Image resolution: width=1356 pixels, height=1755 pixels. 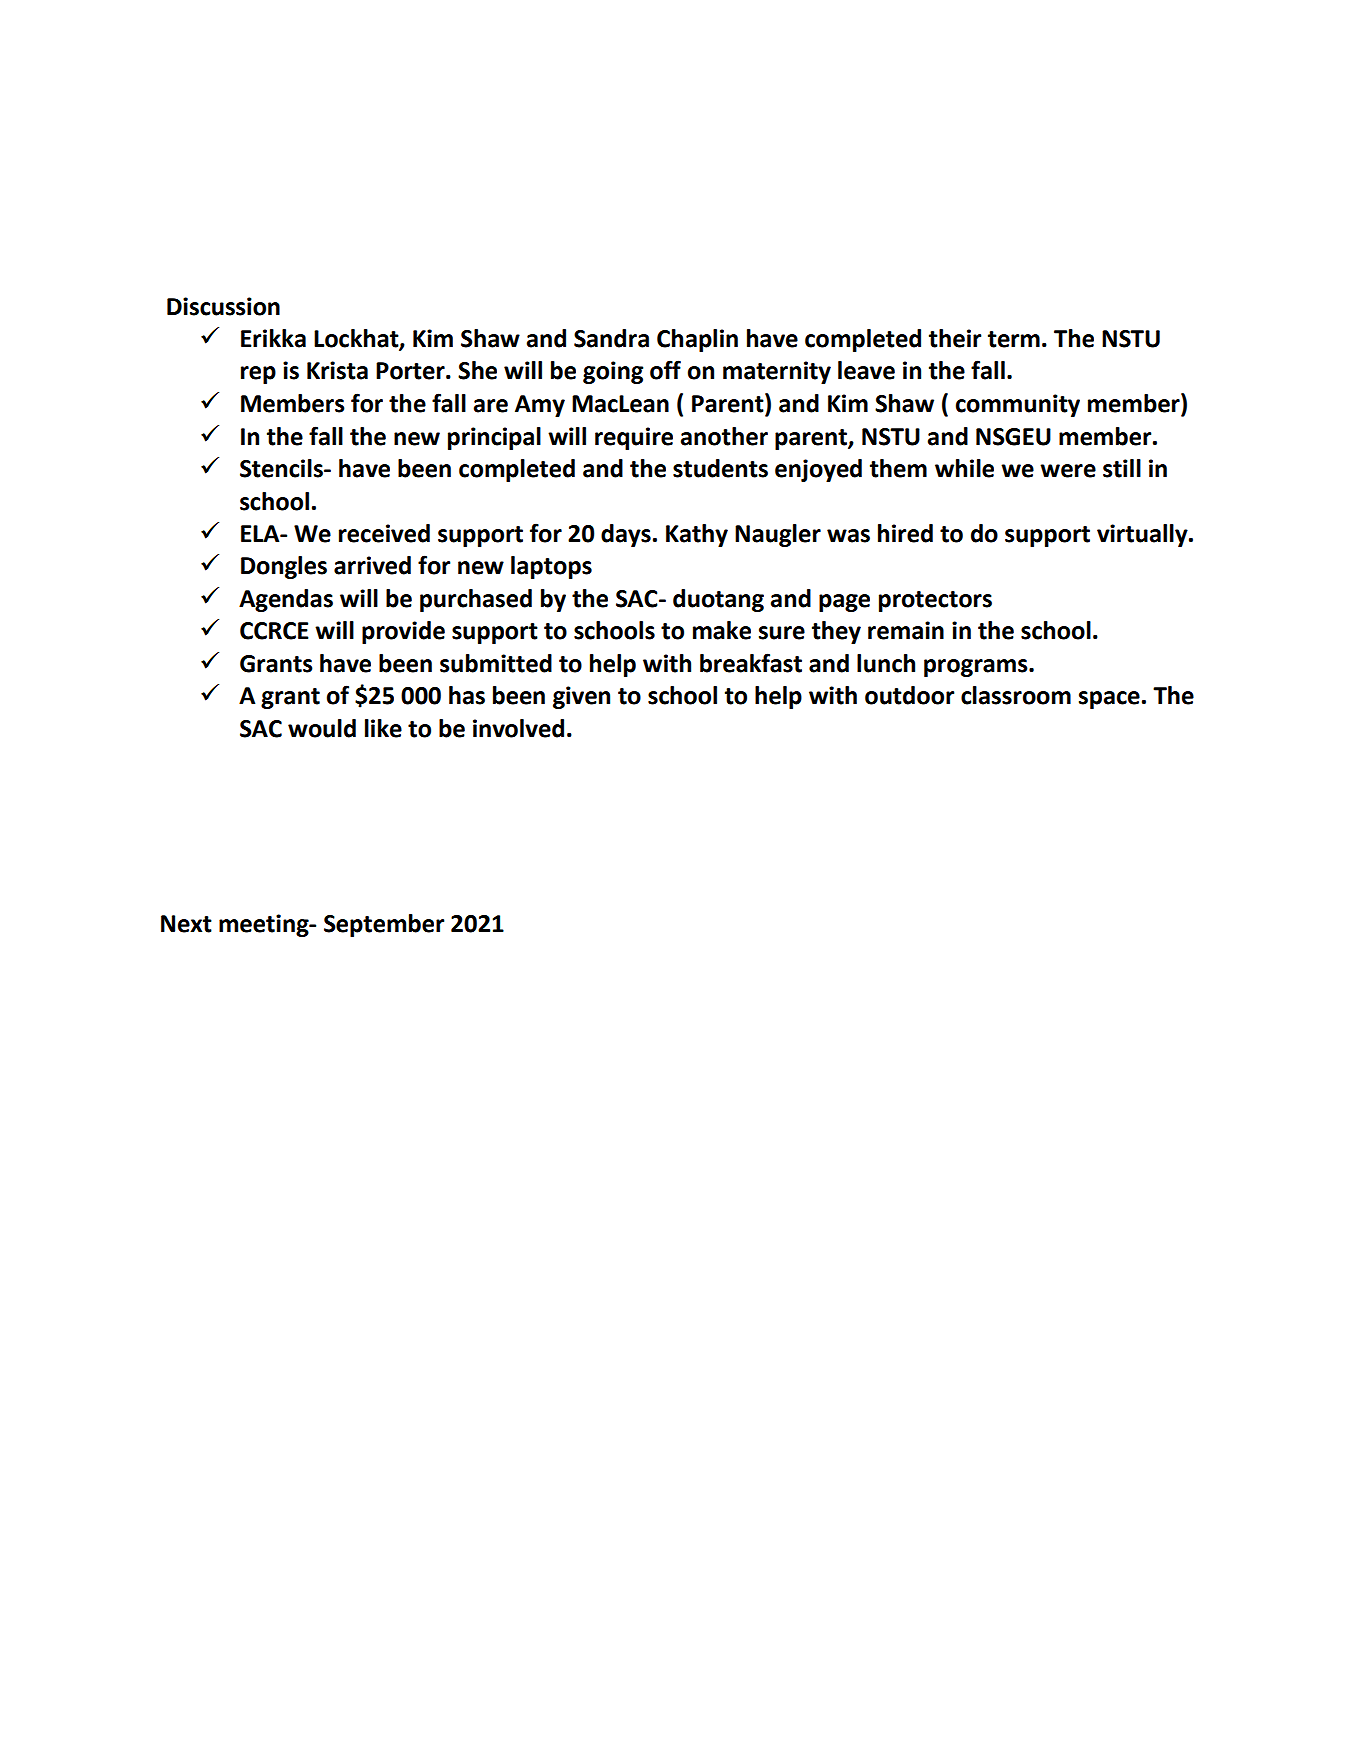 I want to click on term, so click(x=1014, y=339).
